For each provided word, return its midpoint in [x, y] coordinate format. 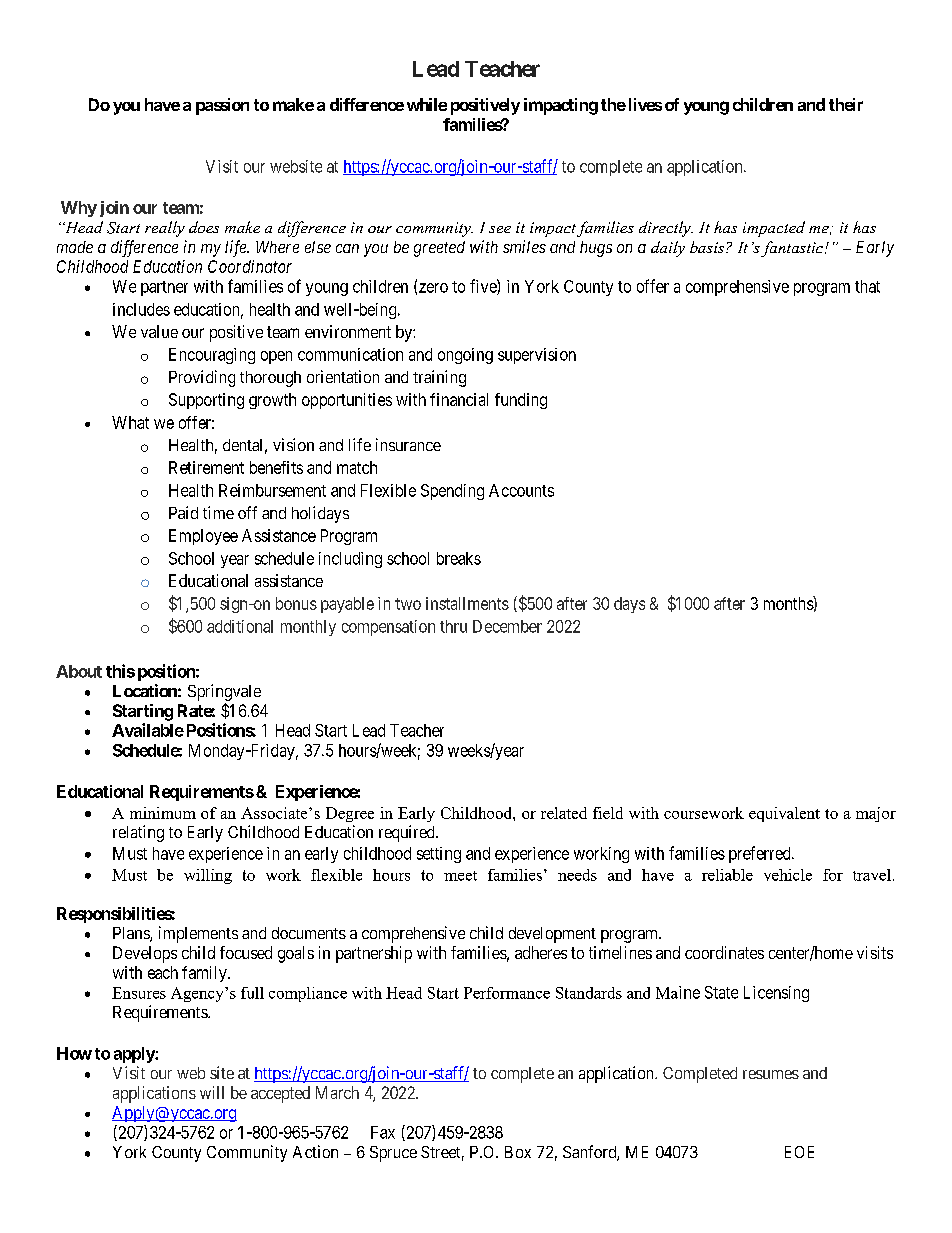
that [867, 286]
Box [518, 1152]
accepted [280, 1094]
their [846, 104]
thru [453, 626]
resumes [771, 1074]
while [427, 104]
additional [240, 626]
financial [459, 399]
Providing [202, 378]
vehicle [788, 875]
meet [460, 876]
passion [222, 106]
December [507, 626]
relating [138, 833]
